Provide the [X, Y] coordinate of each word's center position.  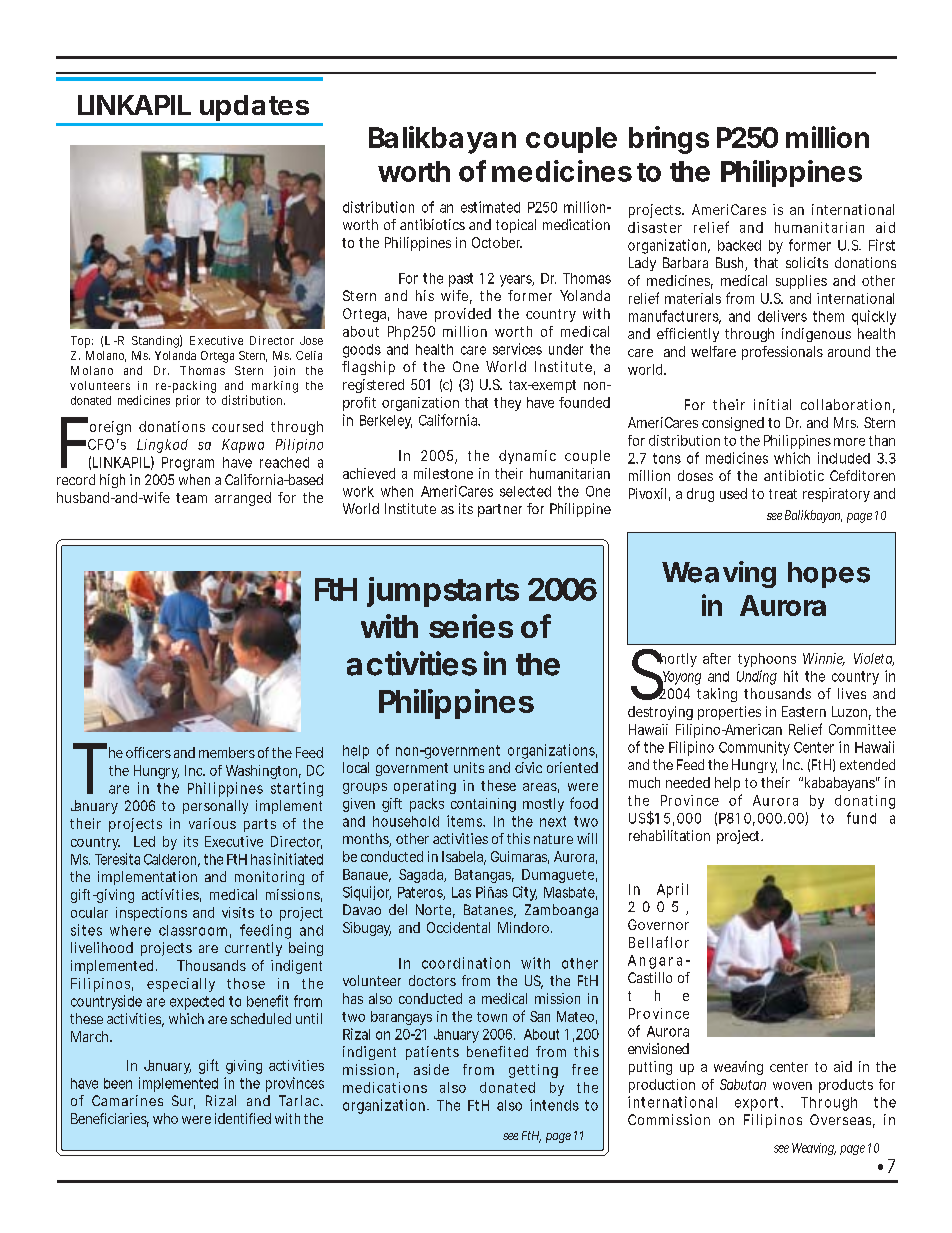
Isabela [464, 858]
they [507, 404]
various [212, 823]
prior [188, 401]
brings [669, 140]
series [471, 626]
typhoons [767, 660]
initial [772, 404]
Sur [183, 1102]
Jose [311, 340]
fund [861, 818]
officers [148, 752]
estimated [490, 207]
